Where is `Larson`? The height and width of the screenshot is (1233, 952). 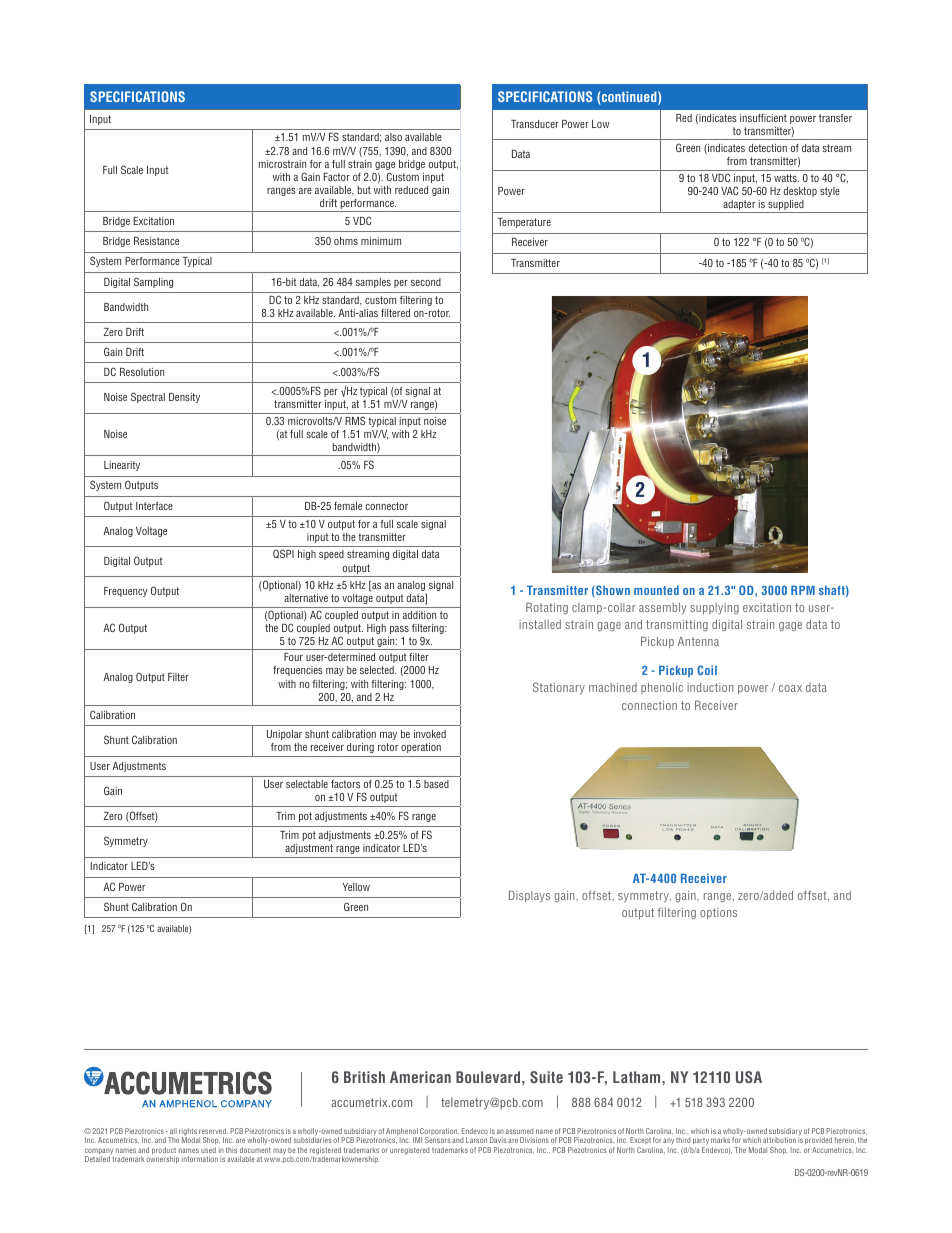
Larson is located at coordinates (476, 1140).
